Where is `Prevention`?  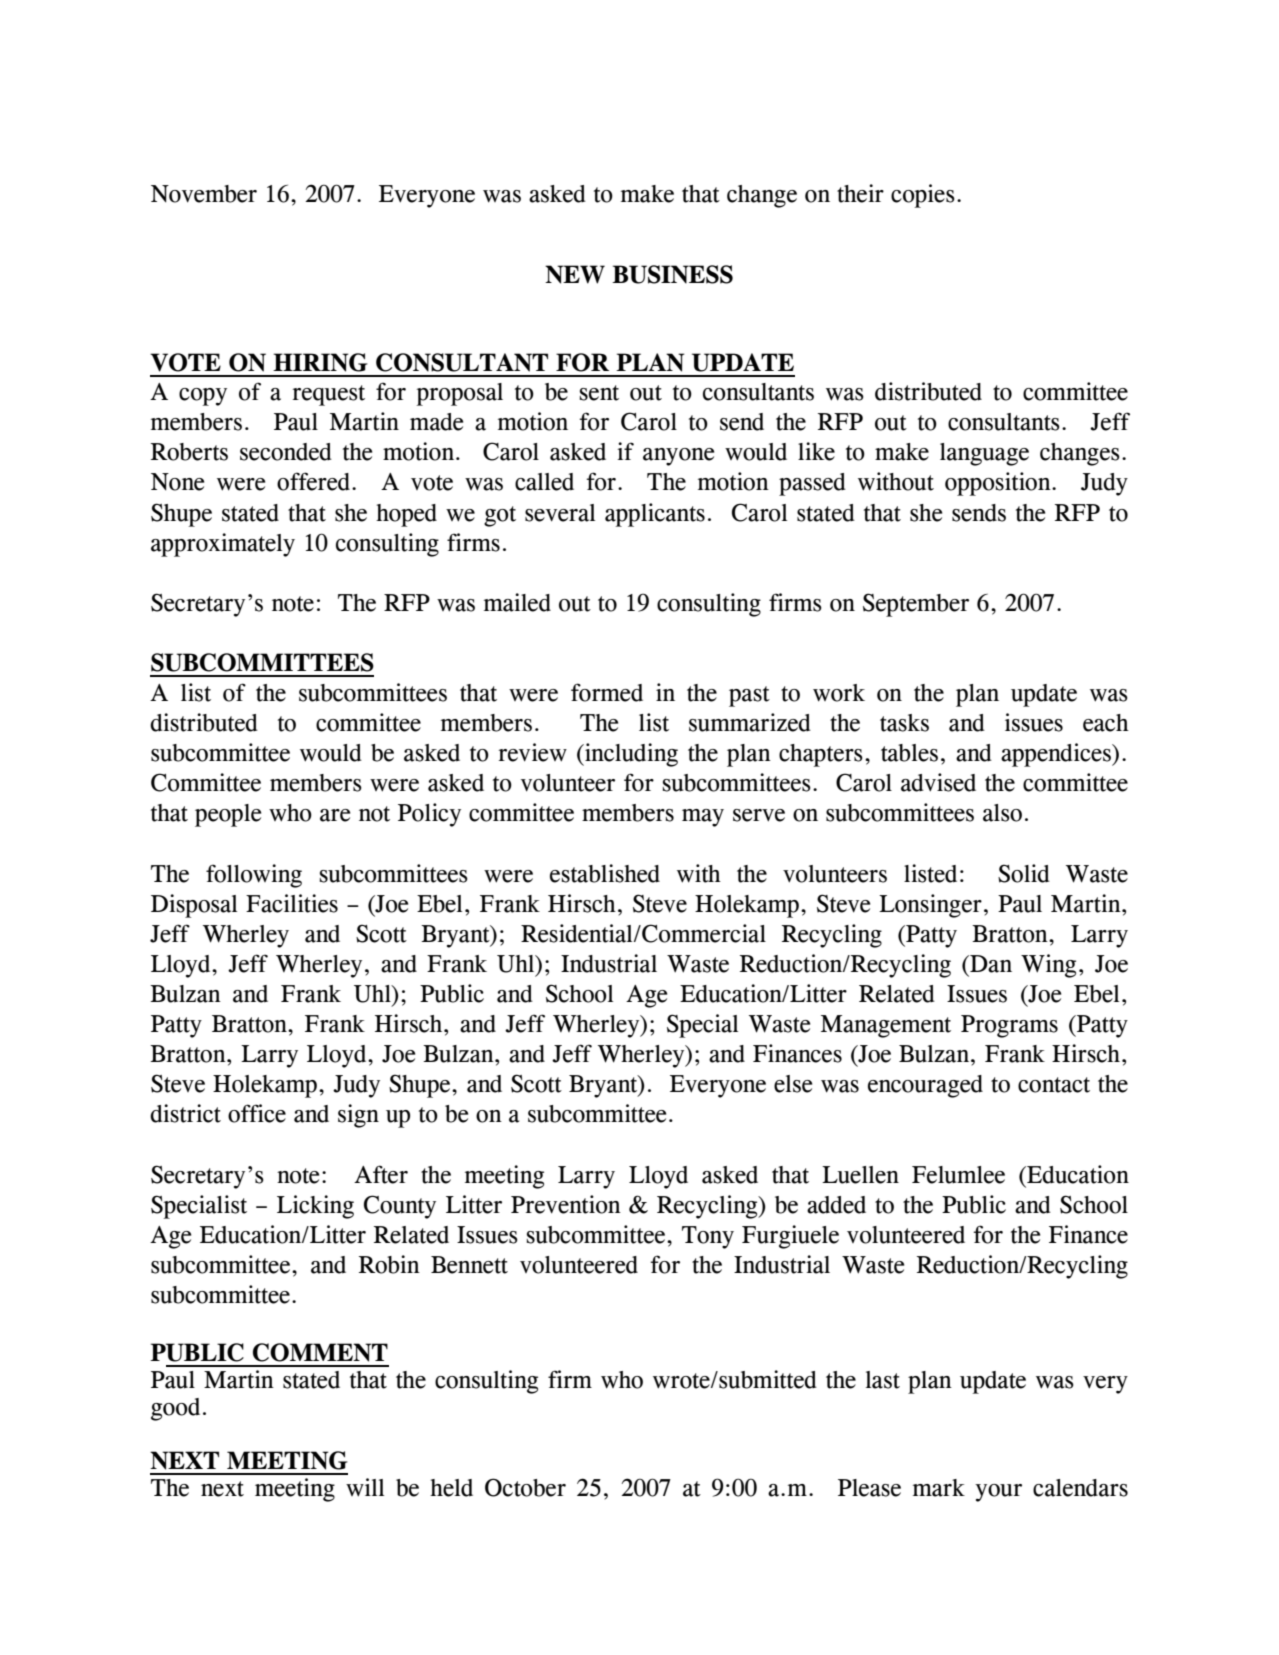 Prevention is located at coordinates (566, 1204).
